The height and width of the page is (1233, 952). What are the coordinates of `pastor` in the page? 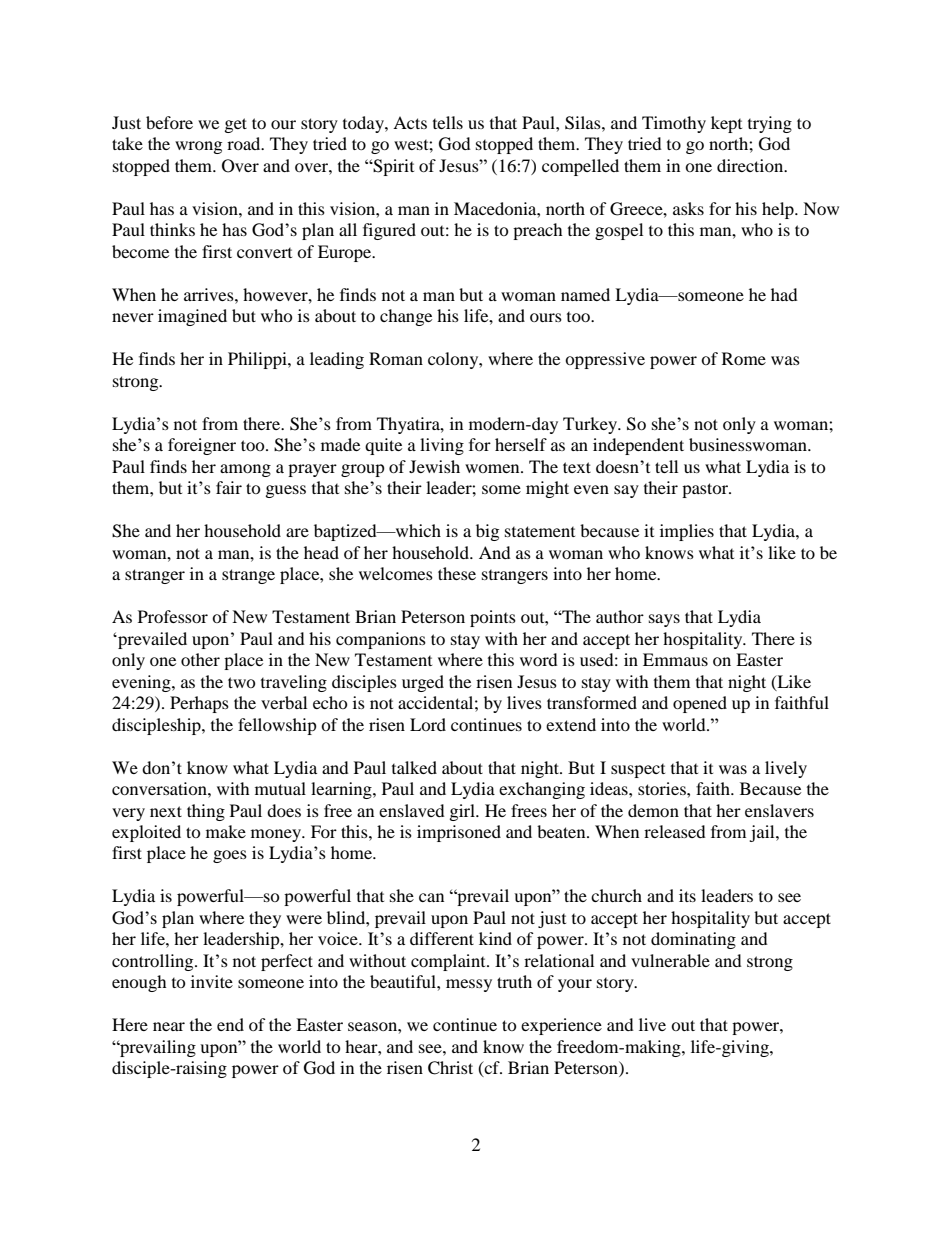 It's located at (706, 490).
